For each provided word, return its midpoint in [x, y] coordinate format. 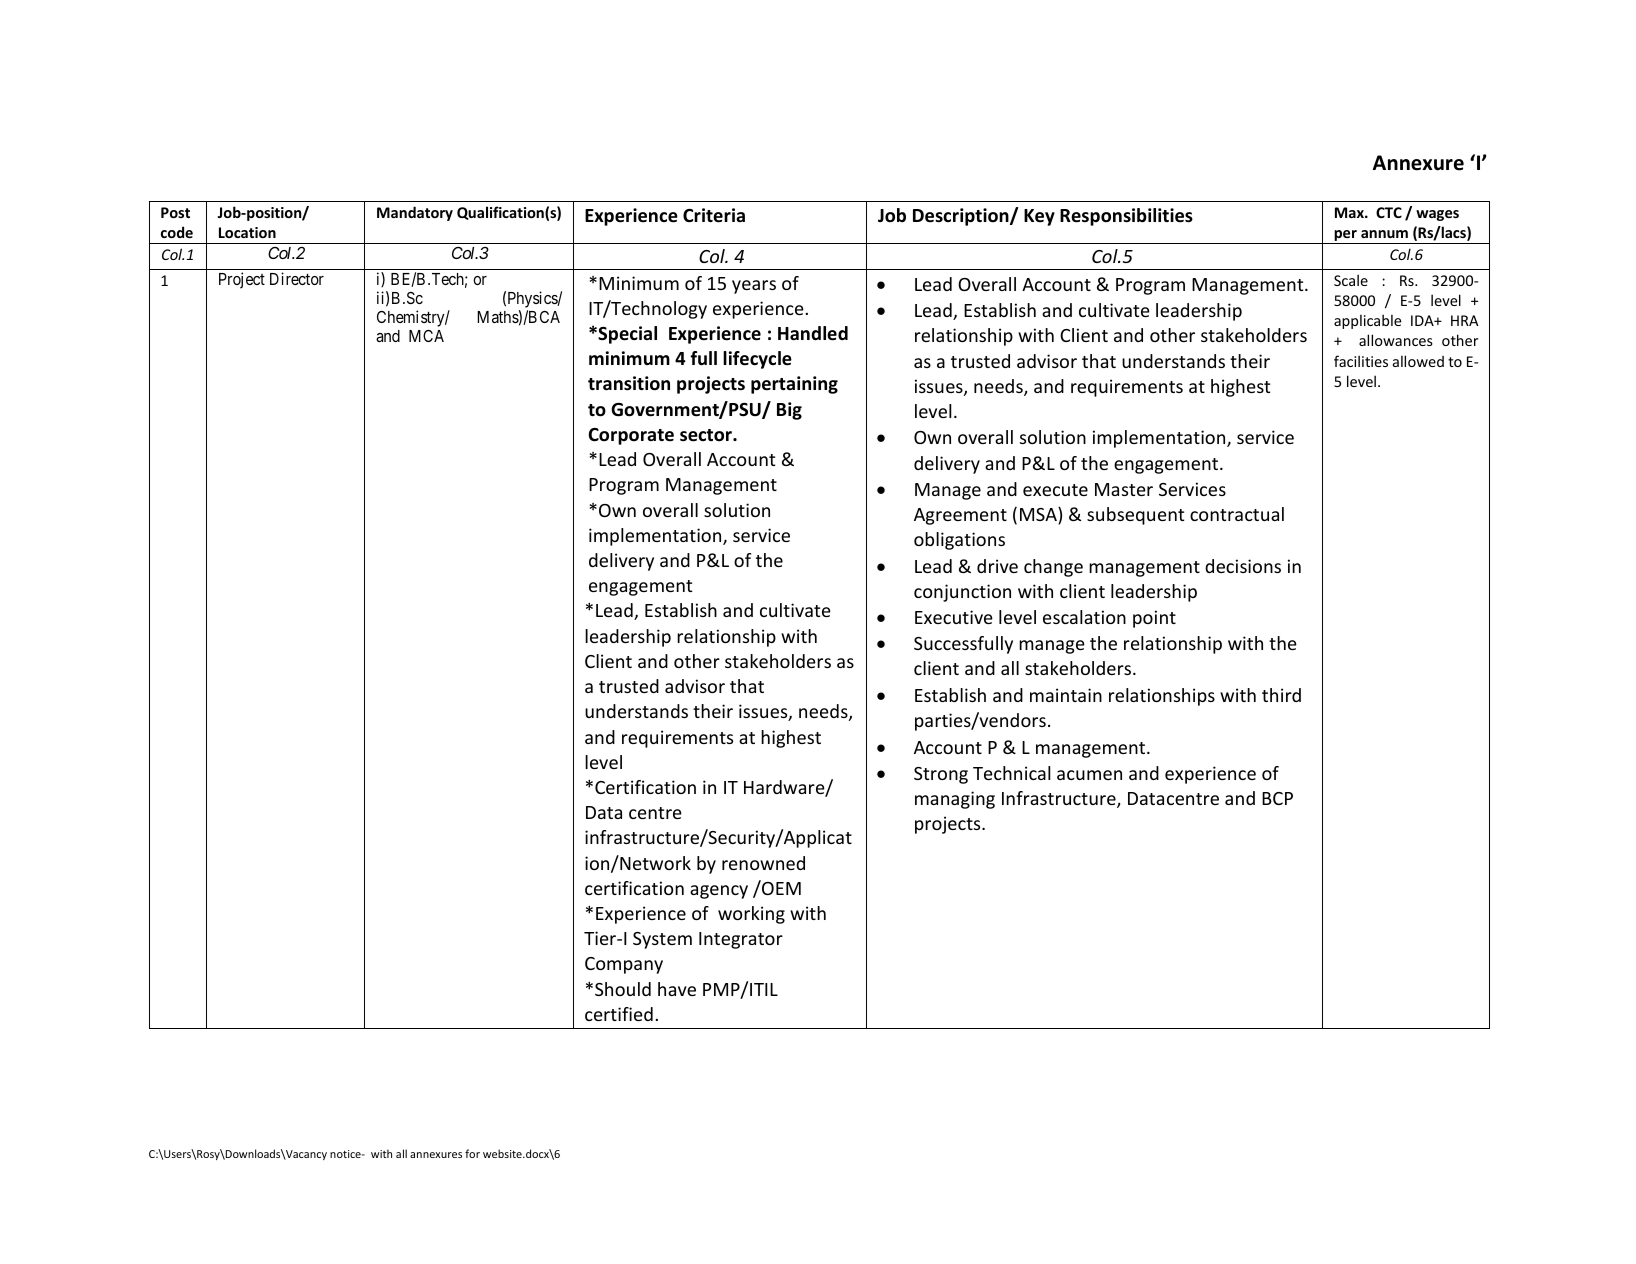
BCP [1277, 798]
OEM [780, 887]
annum [1384, 234]
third [1281, 695]
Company [624, 965]
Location [247, 232]
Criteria [714, 215]
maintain [1066, 695]
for [472, 1153]
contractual [1237, 514]
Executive [954, 617]
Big [789, 411]
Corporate [631, 436]
